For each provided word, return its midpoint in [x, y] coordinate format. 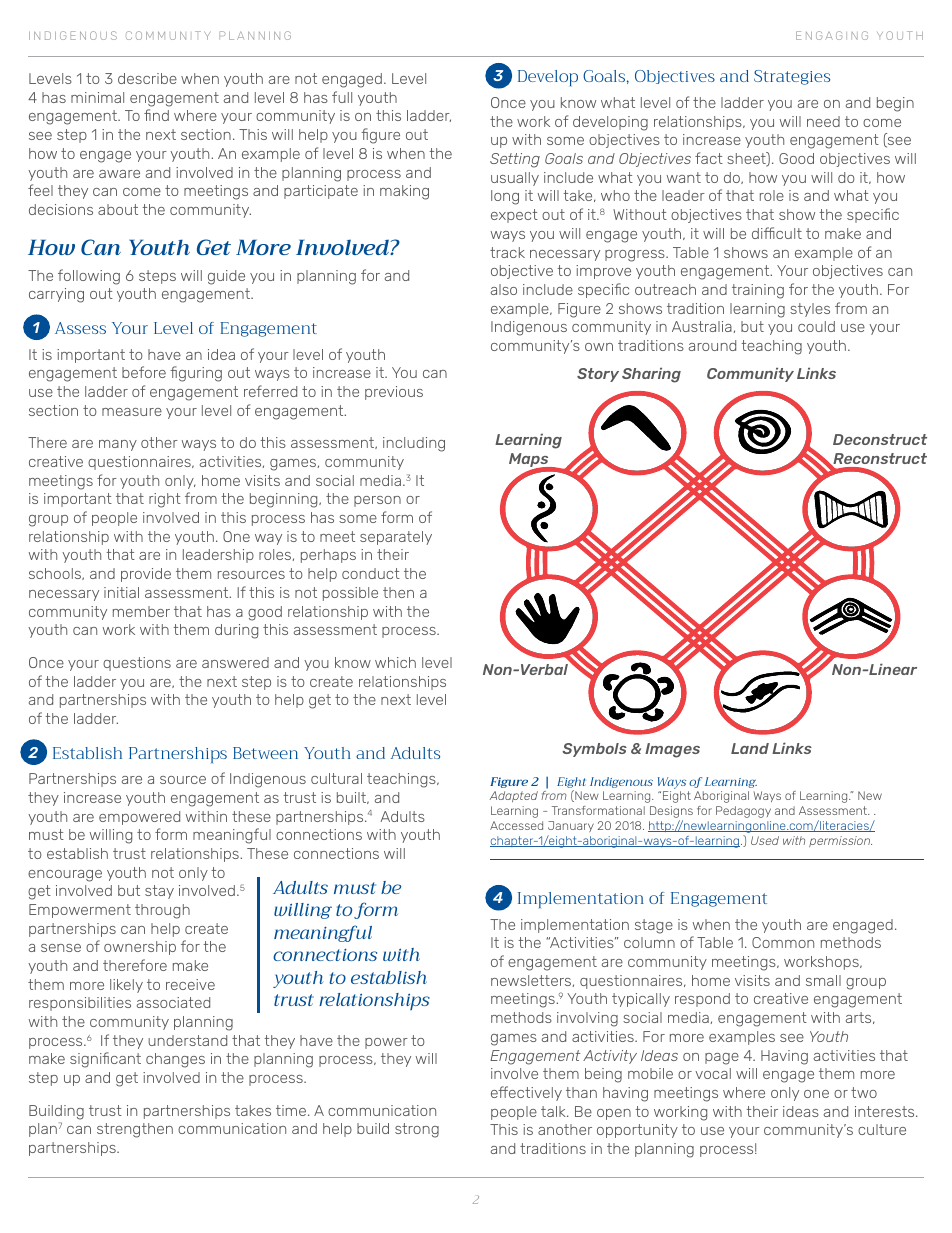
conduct [371, 573]
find [156, 115]
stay [159, 892]
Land [750, 748]
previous [394, 393]
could [816, 326]
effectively [526, 1093]
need [823, 121]
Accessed [516, 825]
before [144, 372]
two [864, 1092]
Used [765, 840]
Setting [515, 160]
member [141, 611]
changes [175, 1060]
